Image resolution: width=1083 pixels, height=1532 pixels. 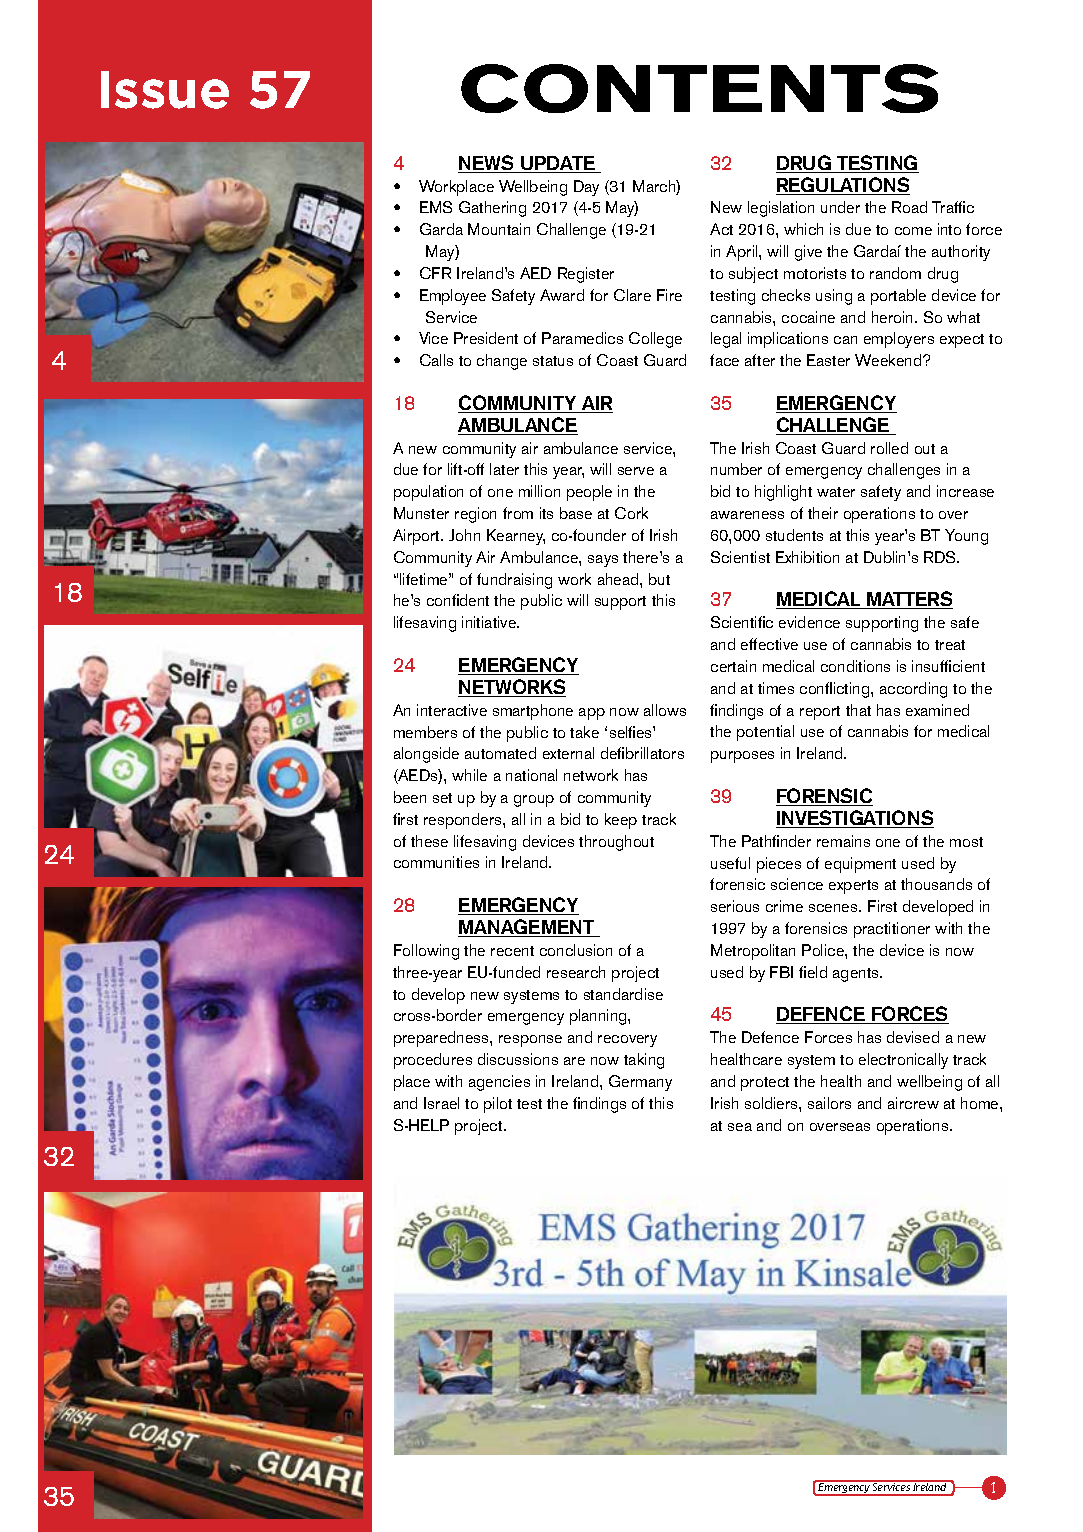 What do you see at coordinates (843, 186) in the document?
I see `REGULATIONS` at bounding box center [843, 186].
